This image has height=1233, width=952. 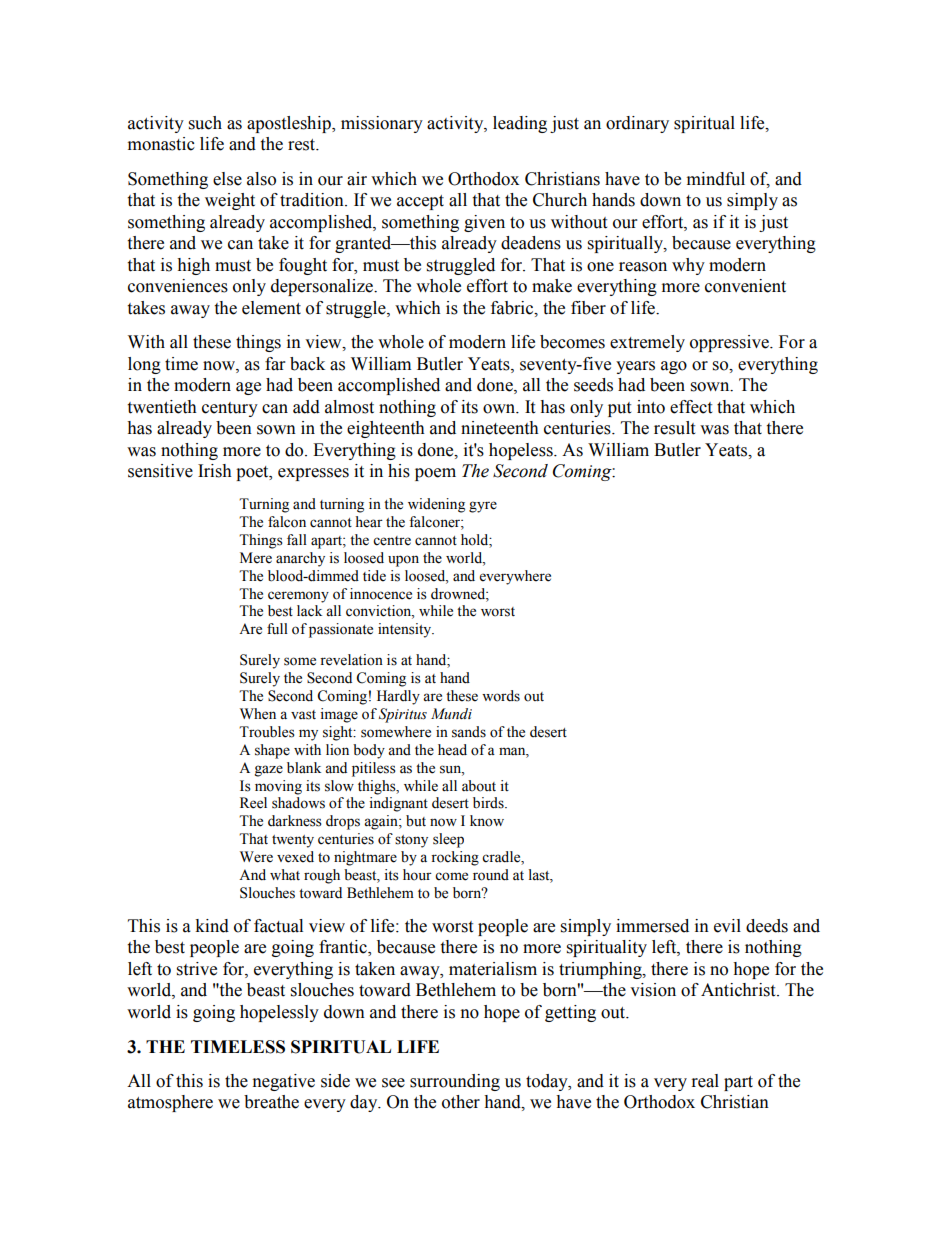 What do you see at coordinates (230, 409) in the image?
I see `century` at bounding box center [230, 409].
